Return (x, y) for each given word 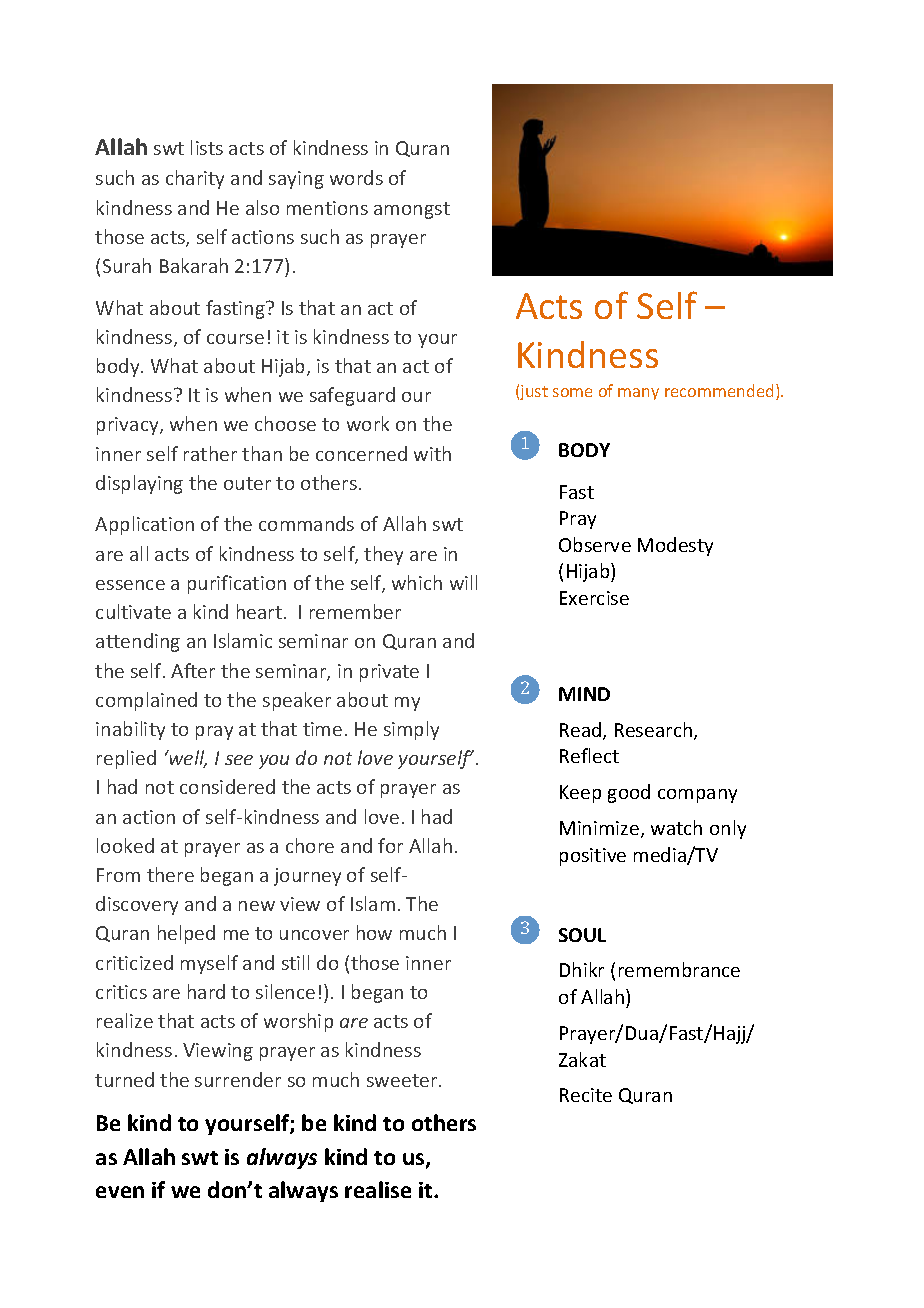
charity (195, 179)
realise (378, 1189)
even (120, 1192)
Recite (586, 1095)
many (638, 394)
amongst (412, 210)
